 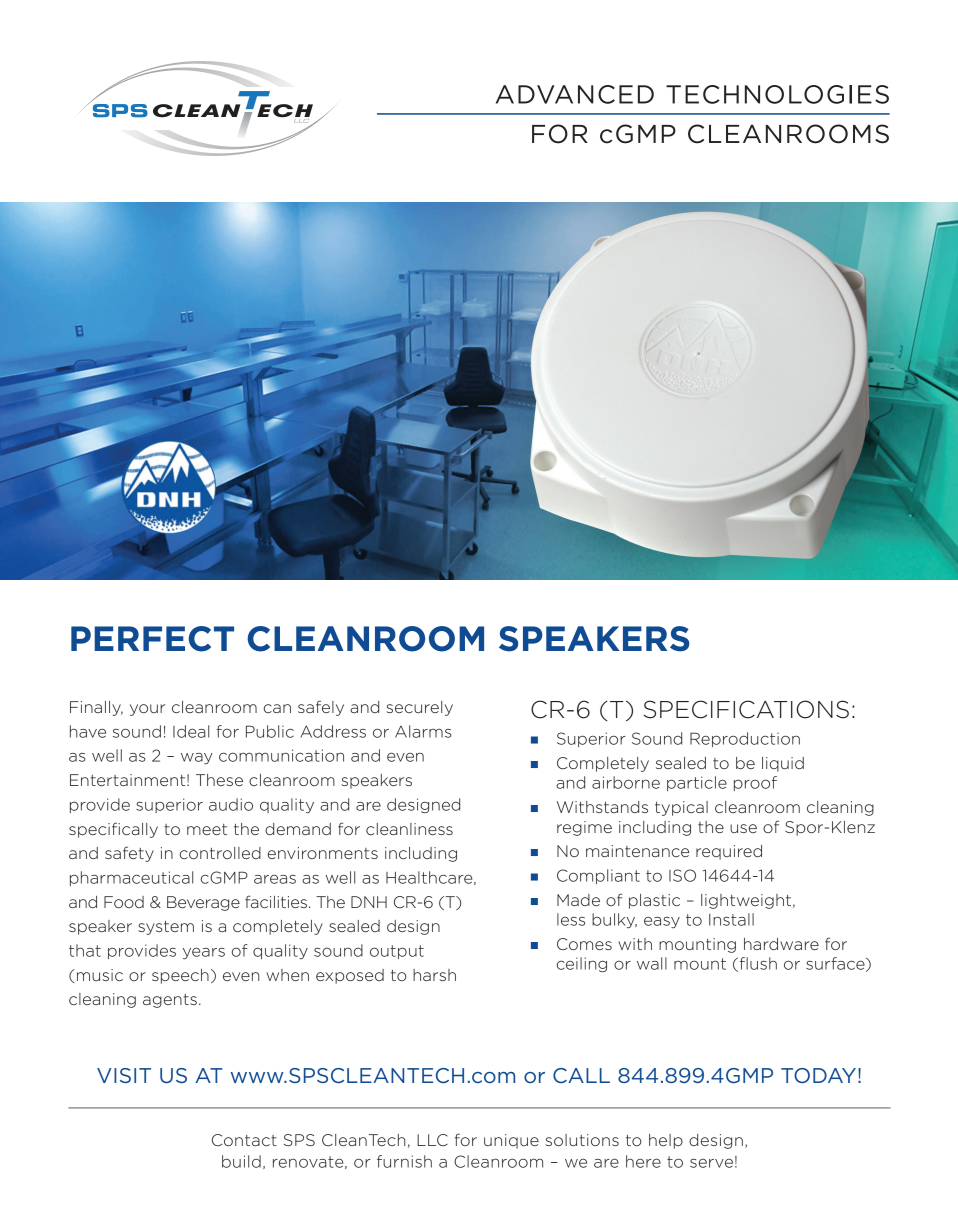 I want to click on Contact, so click(x=244, y=1140).
